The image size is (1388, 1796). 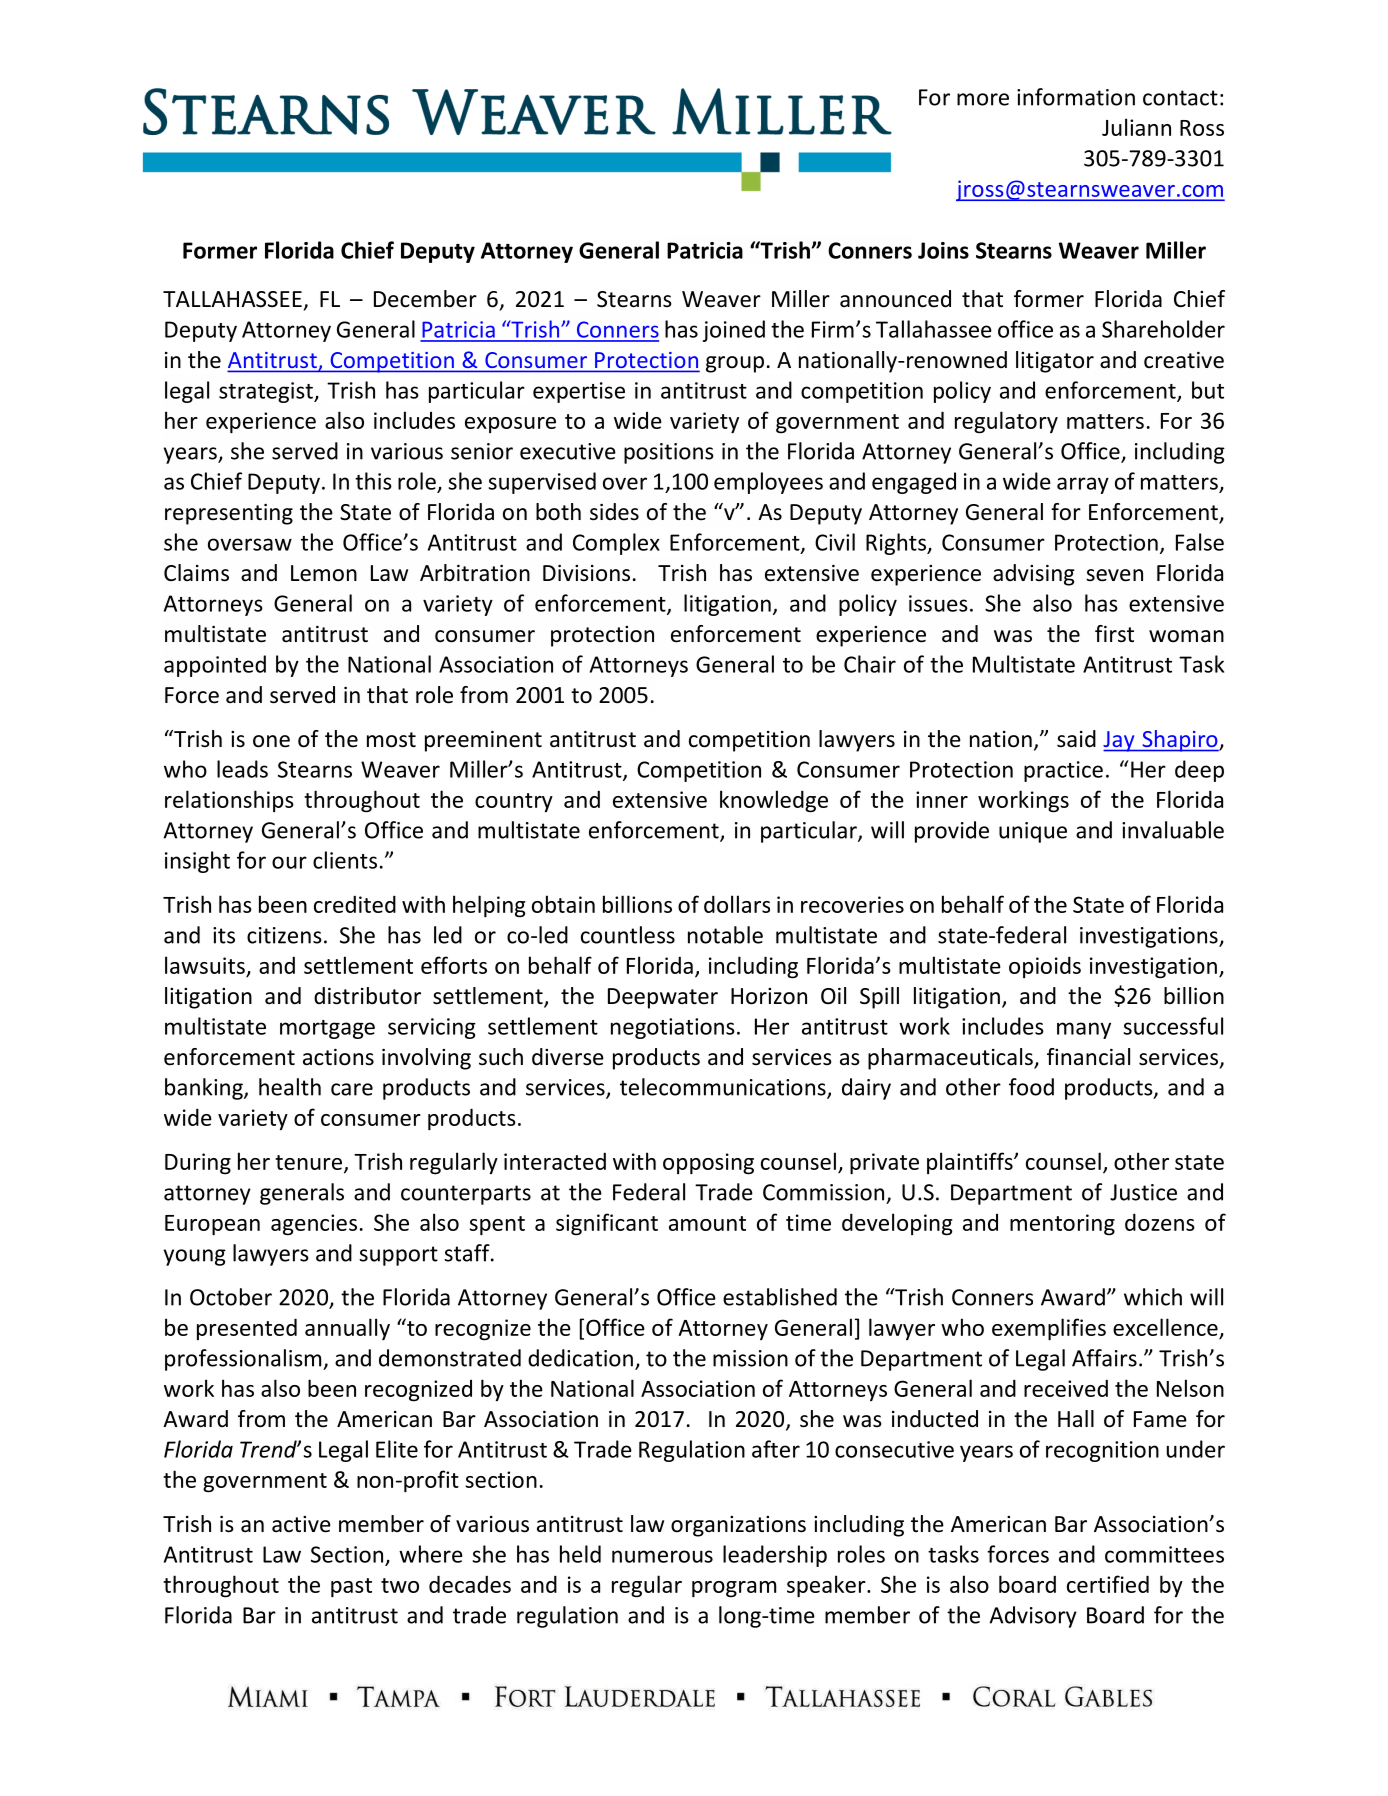 I want to click on past, so click(x=351, y=1588).
